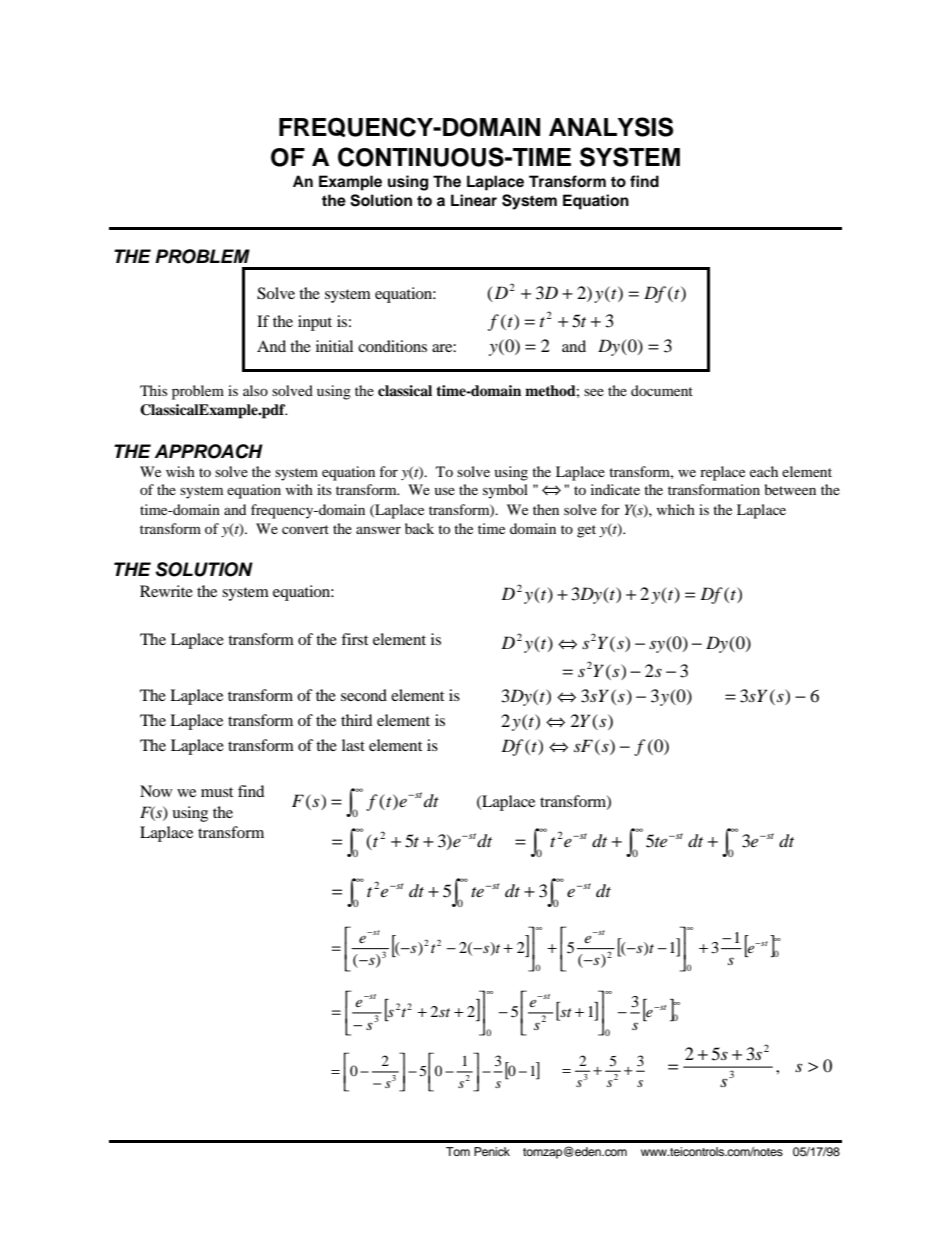  What do you see at coordinates (586, 531) in the screenshot?
I see `get` at bounding box center [586, 531].
